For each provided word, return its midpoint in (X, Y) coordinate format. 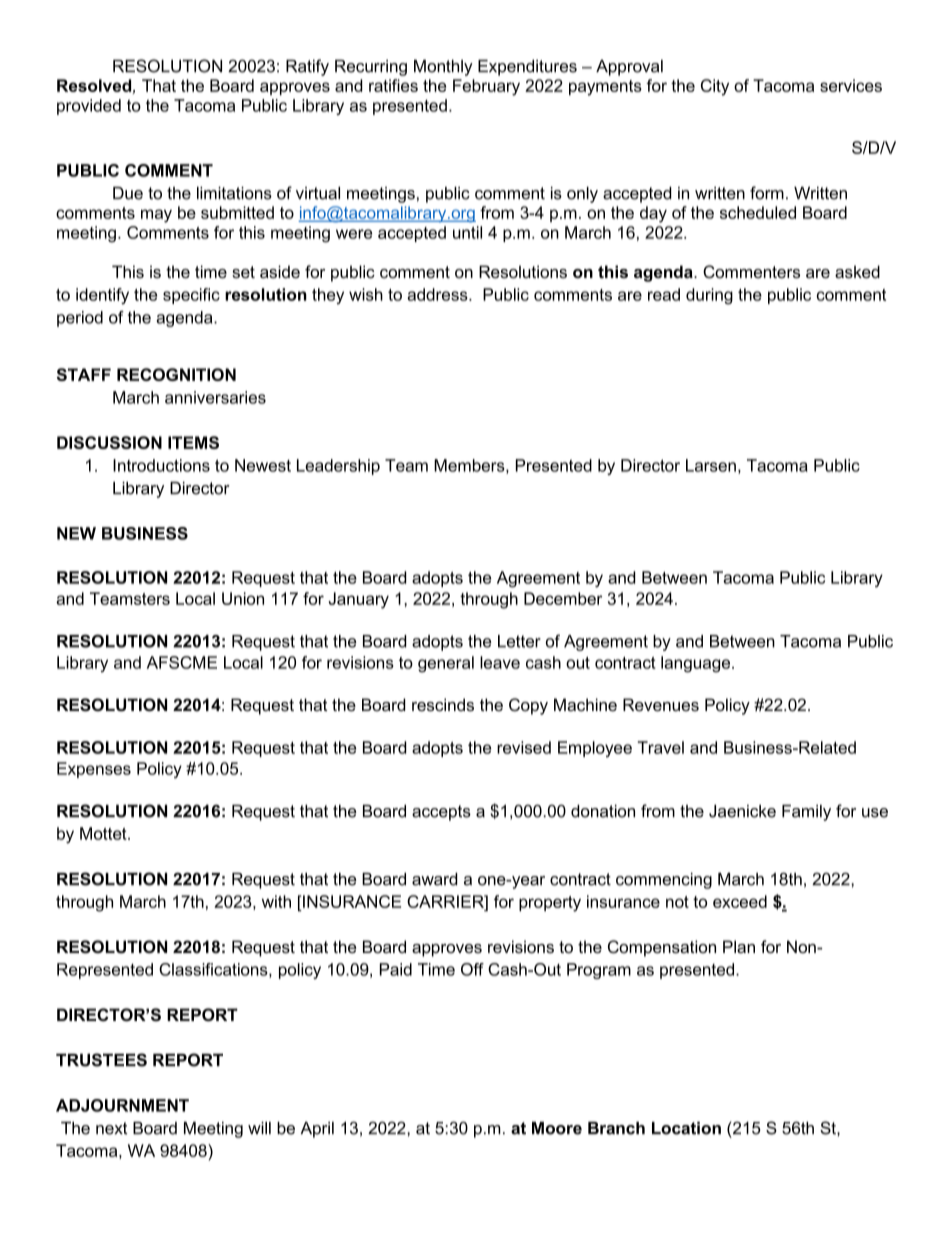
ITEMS (193, 442)
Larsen (711, 465)
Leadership (338, 467)
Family (806, 813)
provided (89, 107)
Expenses (94, 770)
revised (524, 747)
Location (686, 1128)
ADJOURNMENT (122, 1105)
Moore (557, 1128)
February (486, 87)
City (715, 87)
